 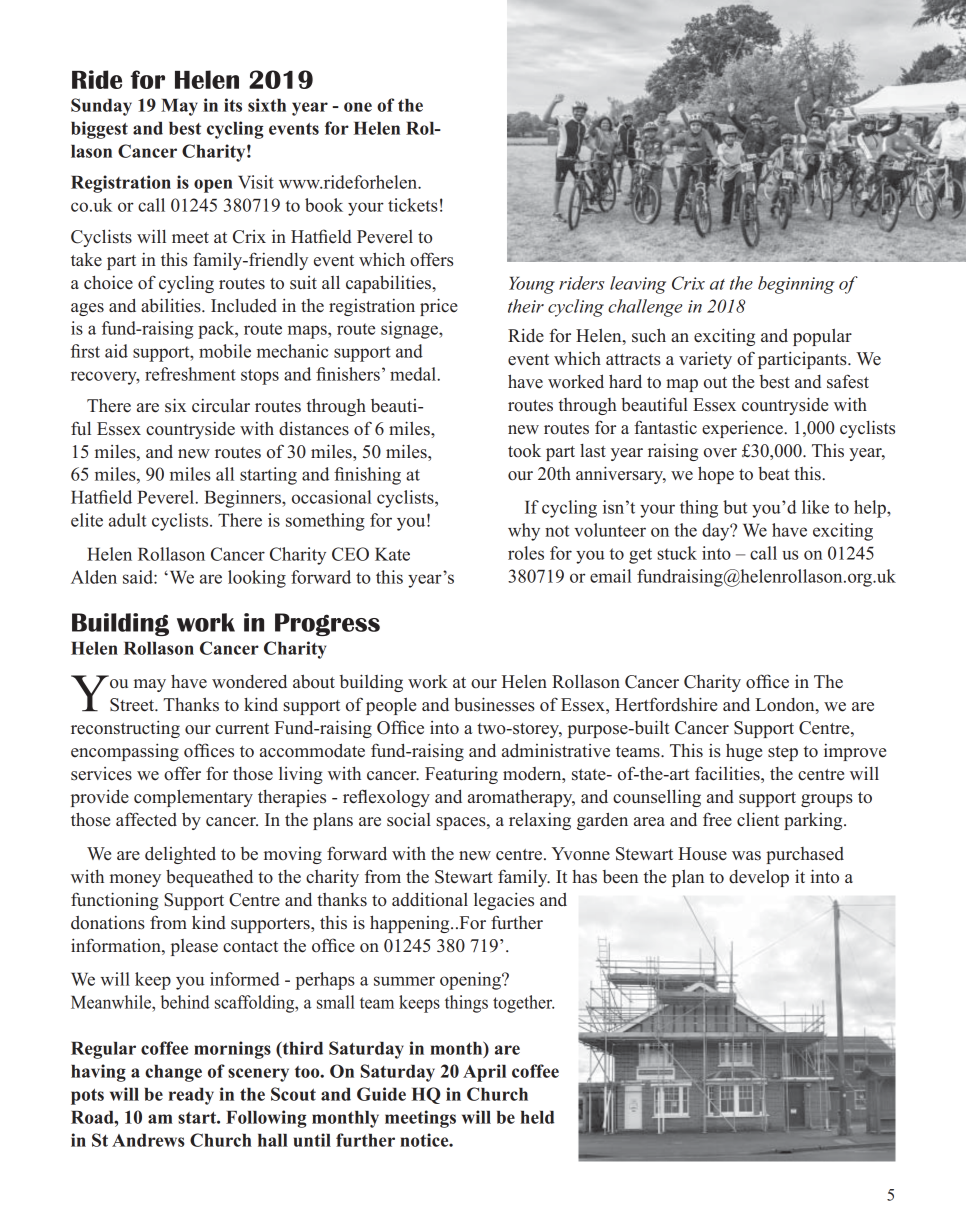 What do you see at coordinates (677, 553) in the page?
I see `stuck` at bounding box center [677, 553].
